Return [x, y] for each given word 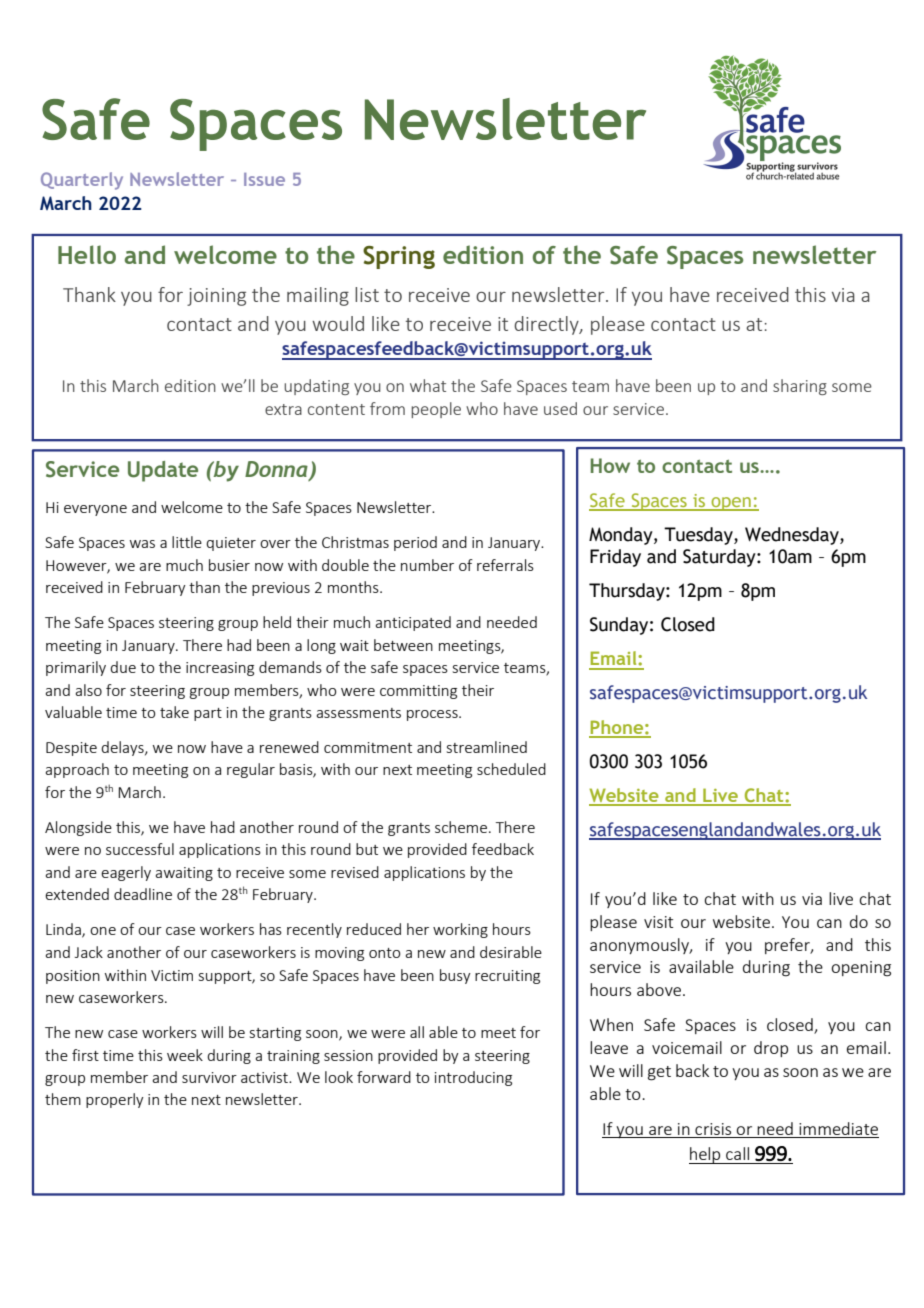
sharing [800, 387]
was [142, 544]
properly [115, 1100]
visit [658, 922]
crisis [713, 1129]
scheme [461, 827]
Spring [399, 257]
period [415, 543]
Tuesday [699, 536]
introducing [473, 1078]
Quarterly [82, 181]
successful [140, 849]
